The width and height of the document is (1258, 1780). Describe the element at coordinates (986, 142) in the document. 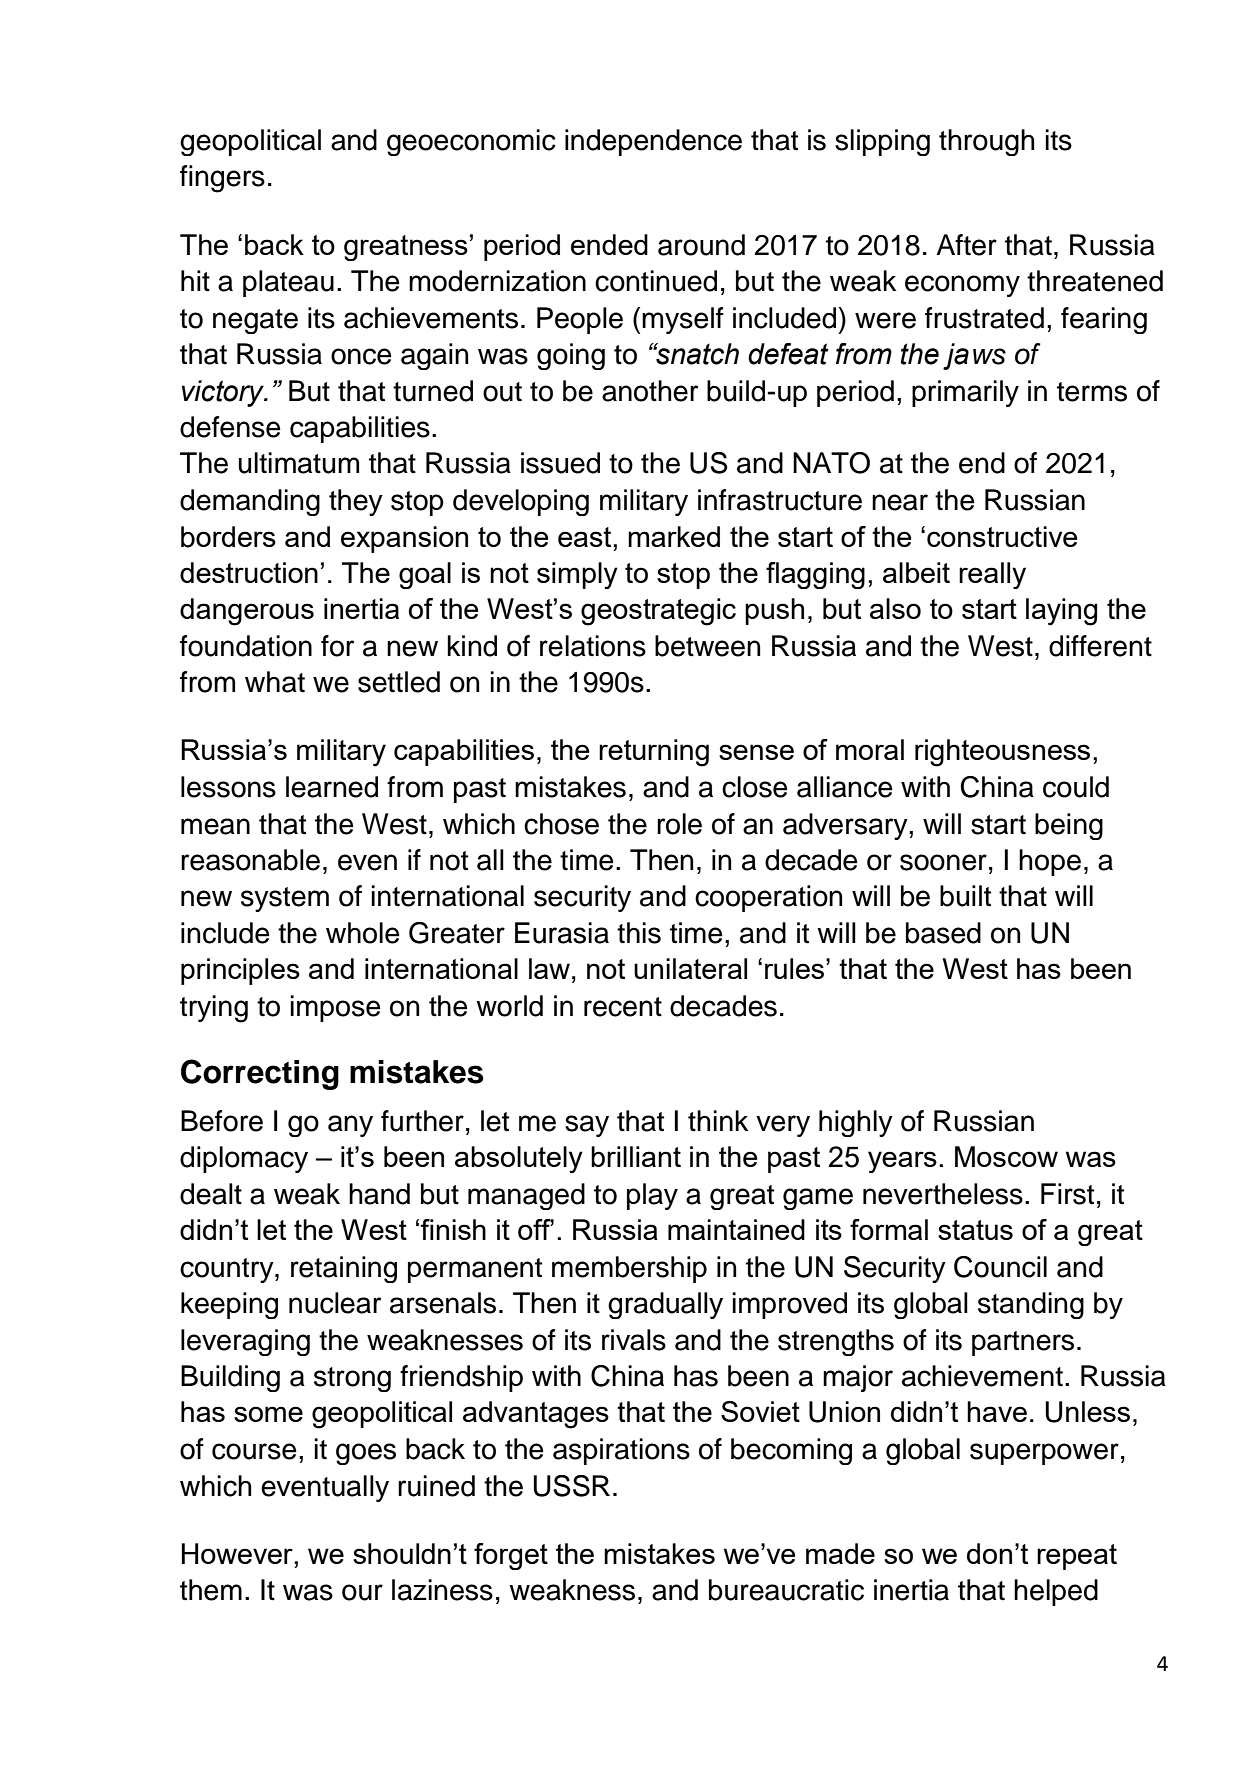

I see `through` at that location.
